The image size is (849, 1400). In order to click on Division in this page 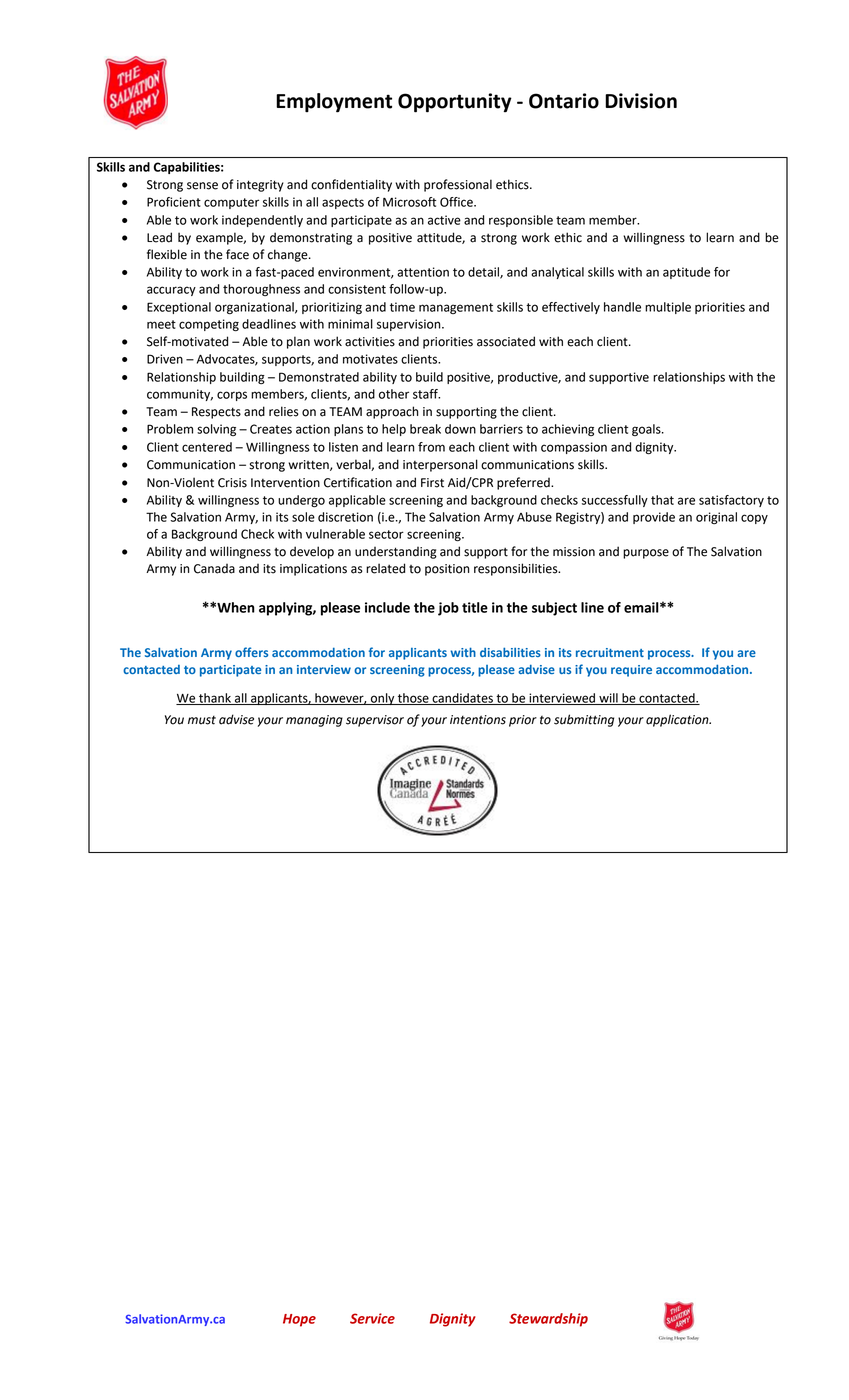, I will do `click(641, 101)`.
